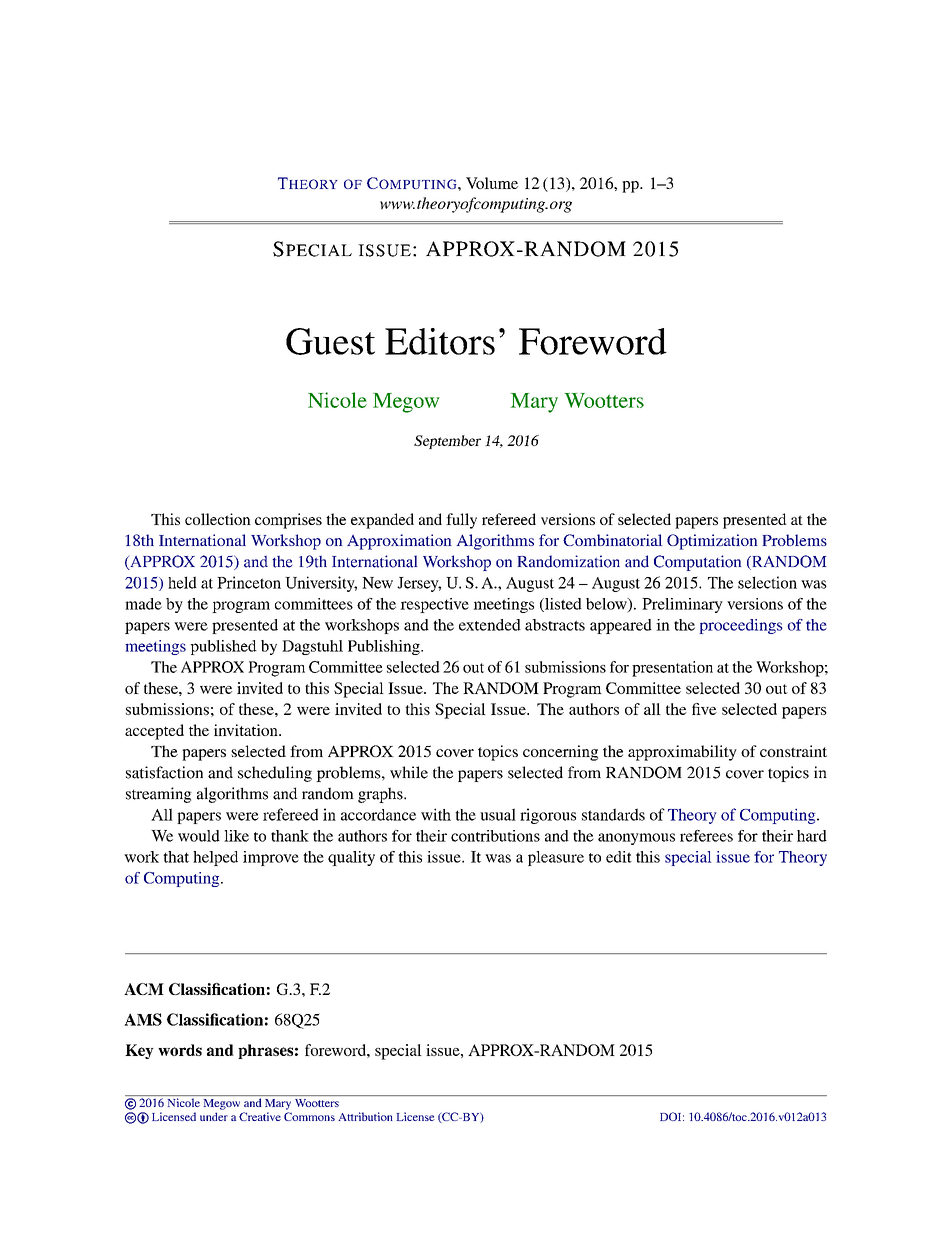  Describe the element at coordinates (218, 519) in the image. I see `collection` at that location.
